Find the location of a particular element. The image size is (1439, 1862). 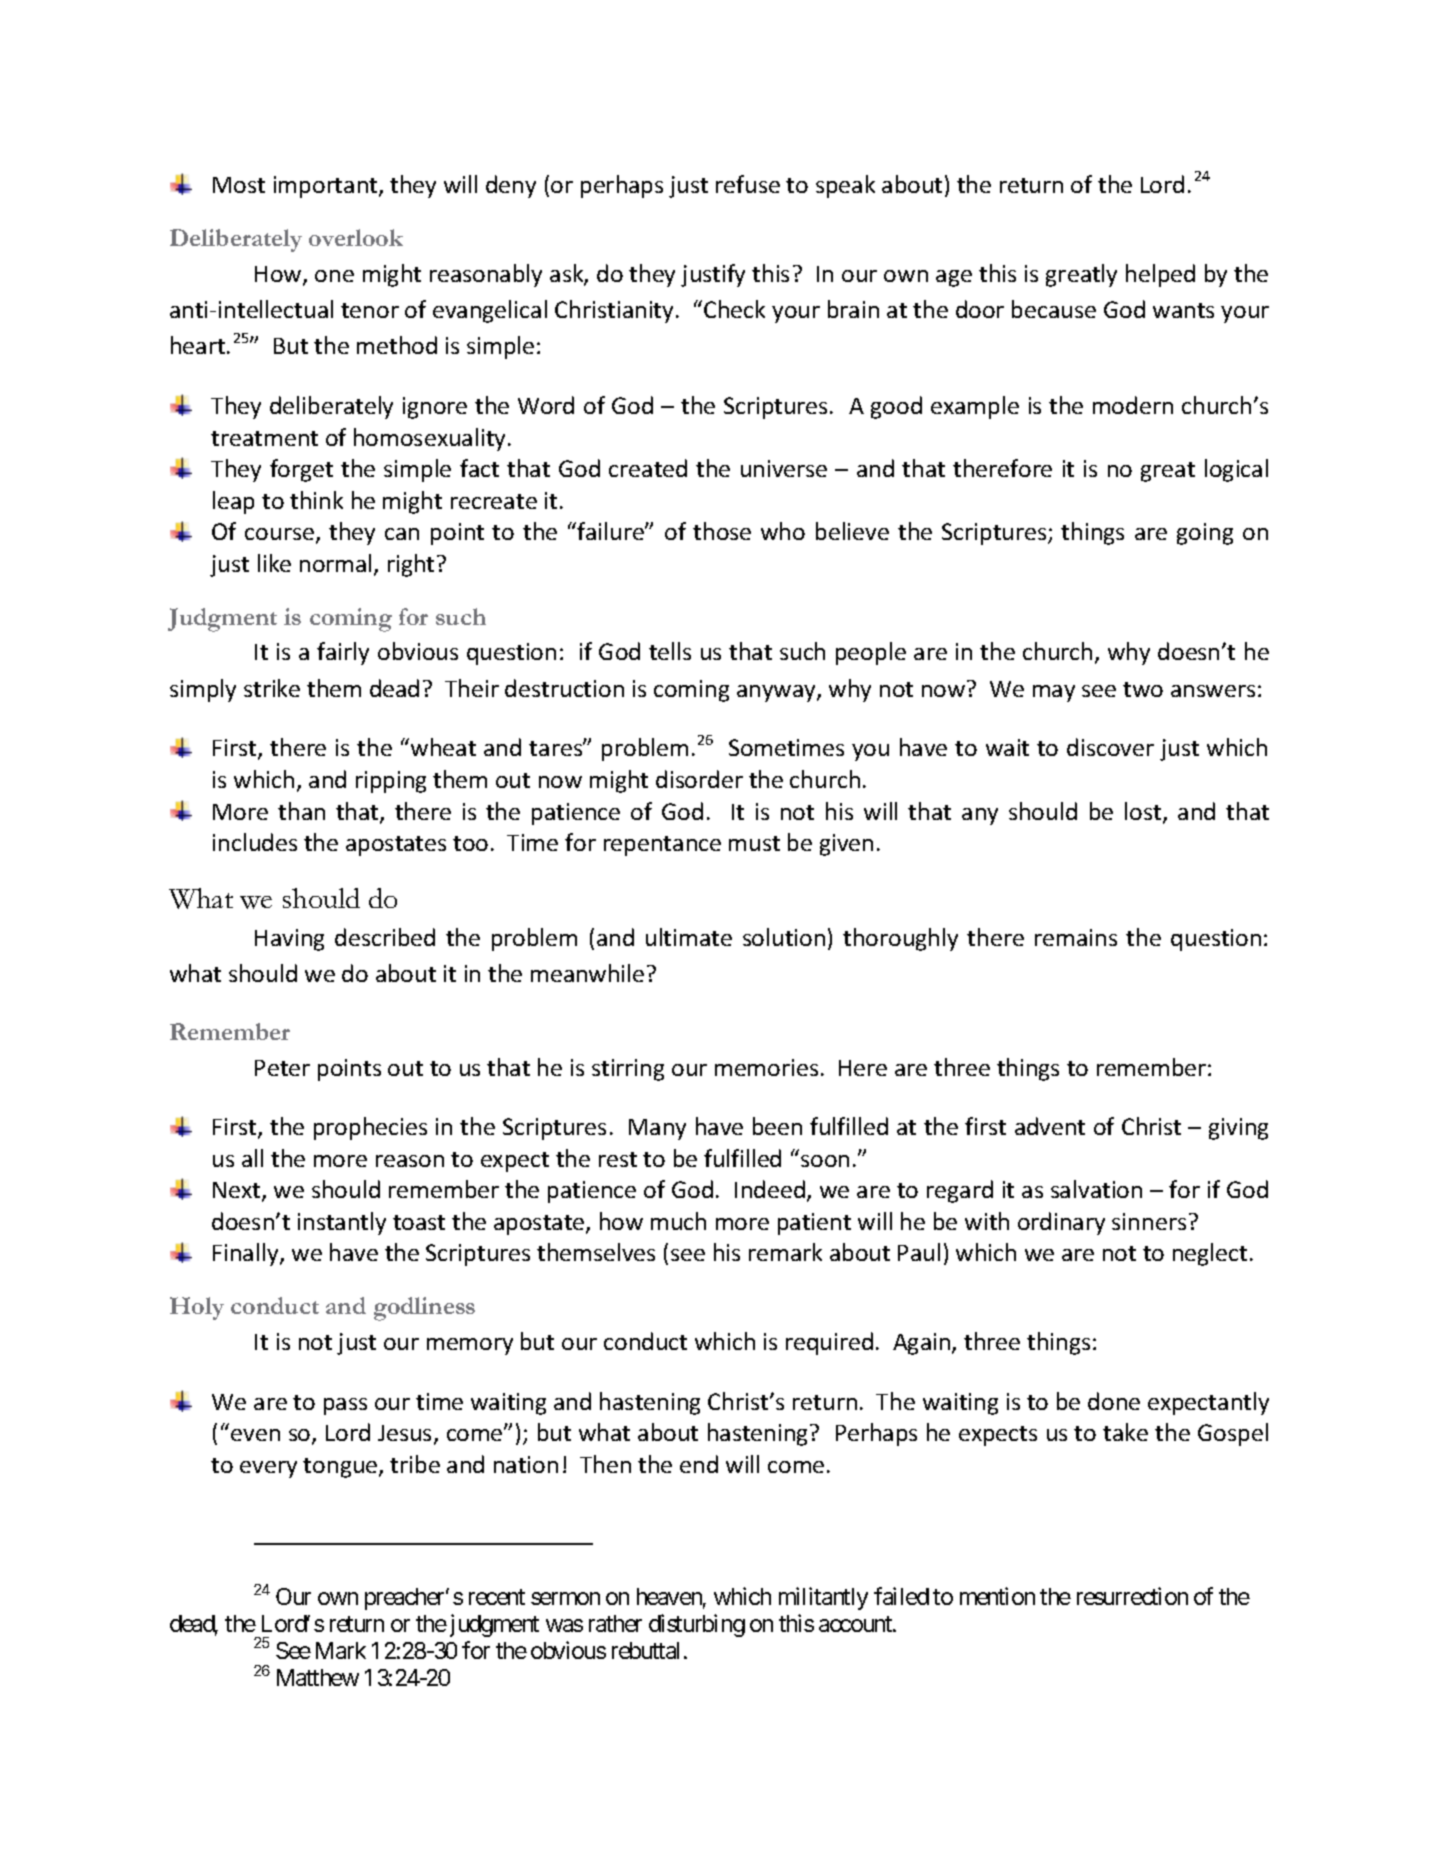

remains is located at coordinates (1076, 937).
